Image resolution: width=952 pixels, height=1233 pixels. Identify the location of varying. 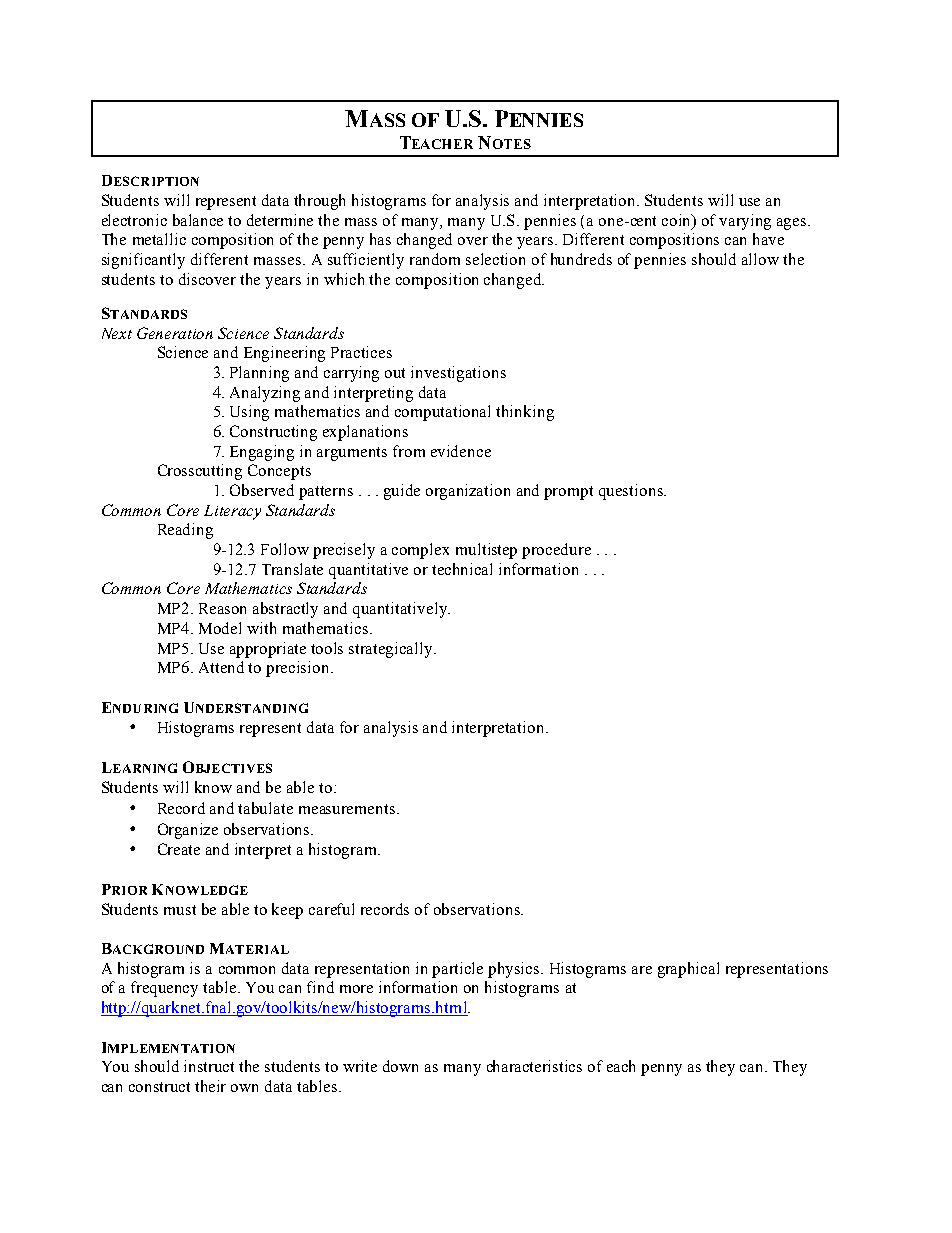
(745, 222).
